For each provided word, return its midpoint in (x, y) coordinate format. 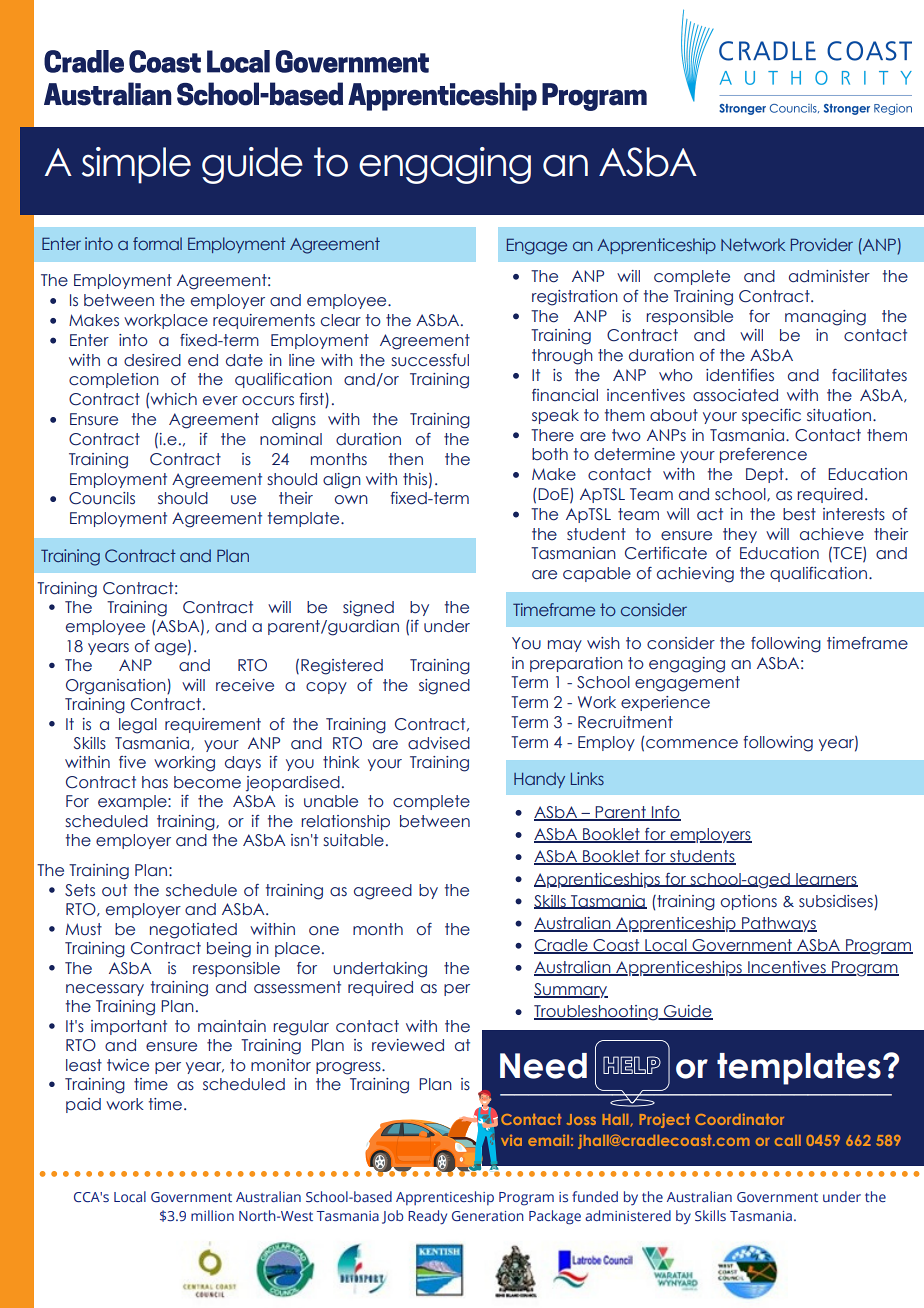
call (788, 1140)
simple (136, 165)
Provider (822, 244)
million (212, 1215)
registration (575, 298)
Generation (488, 1216)
